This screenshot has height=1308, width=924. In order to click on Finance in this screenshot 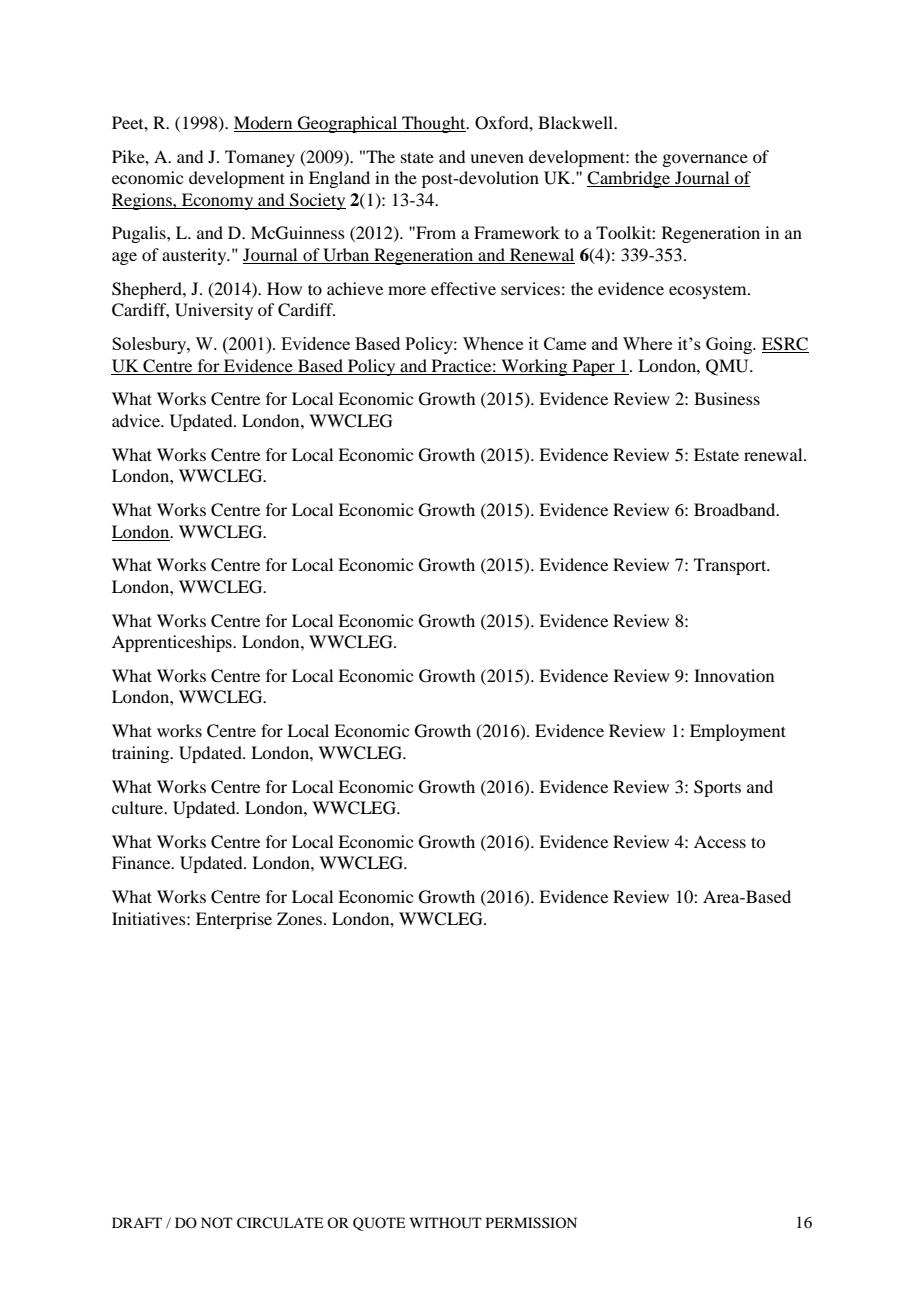, I will do `click(142, 862)`.
